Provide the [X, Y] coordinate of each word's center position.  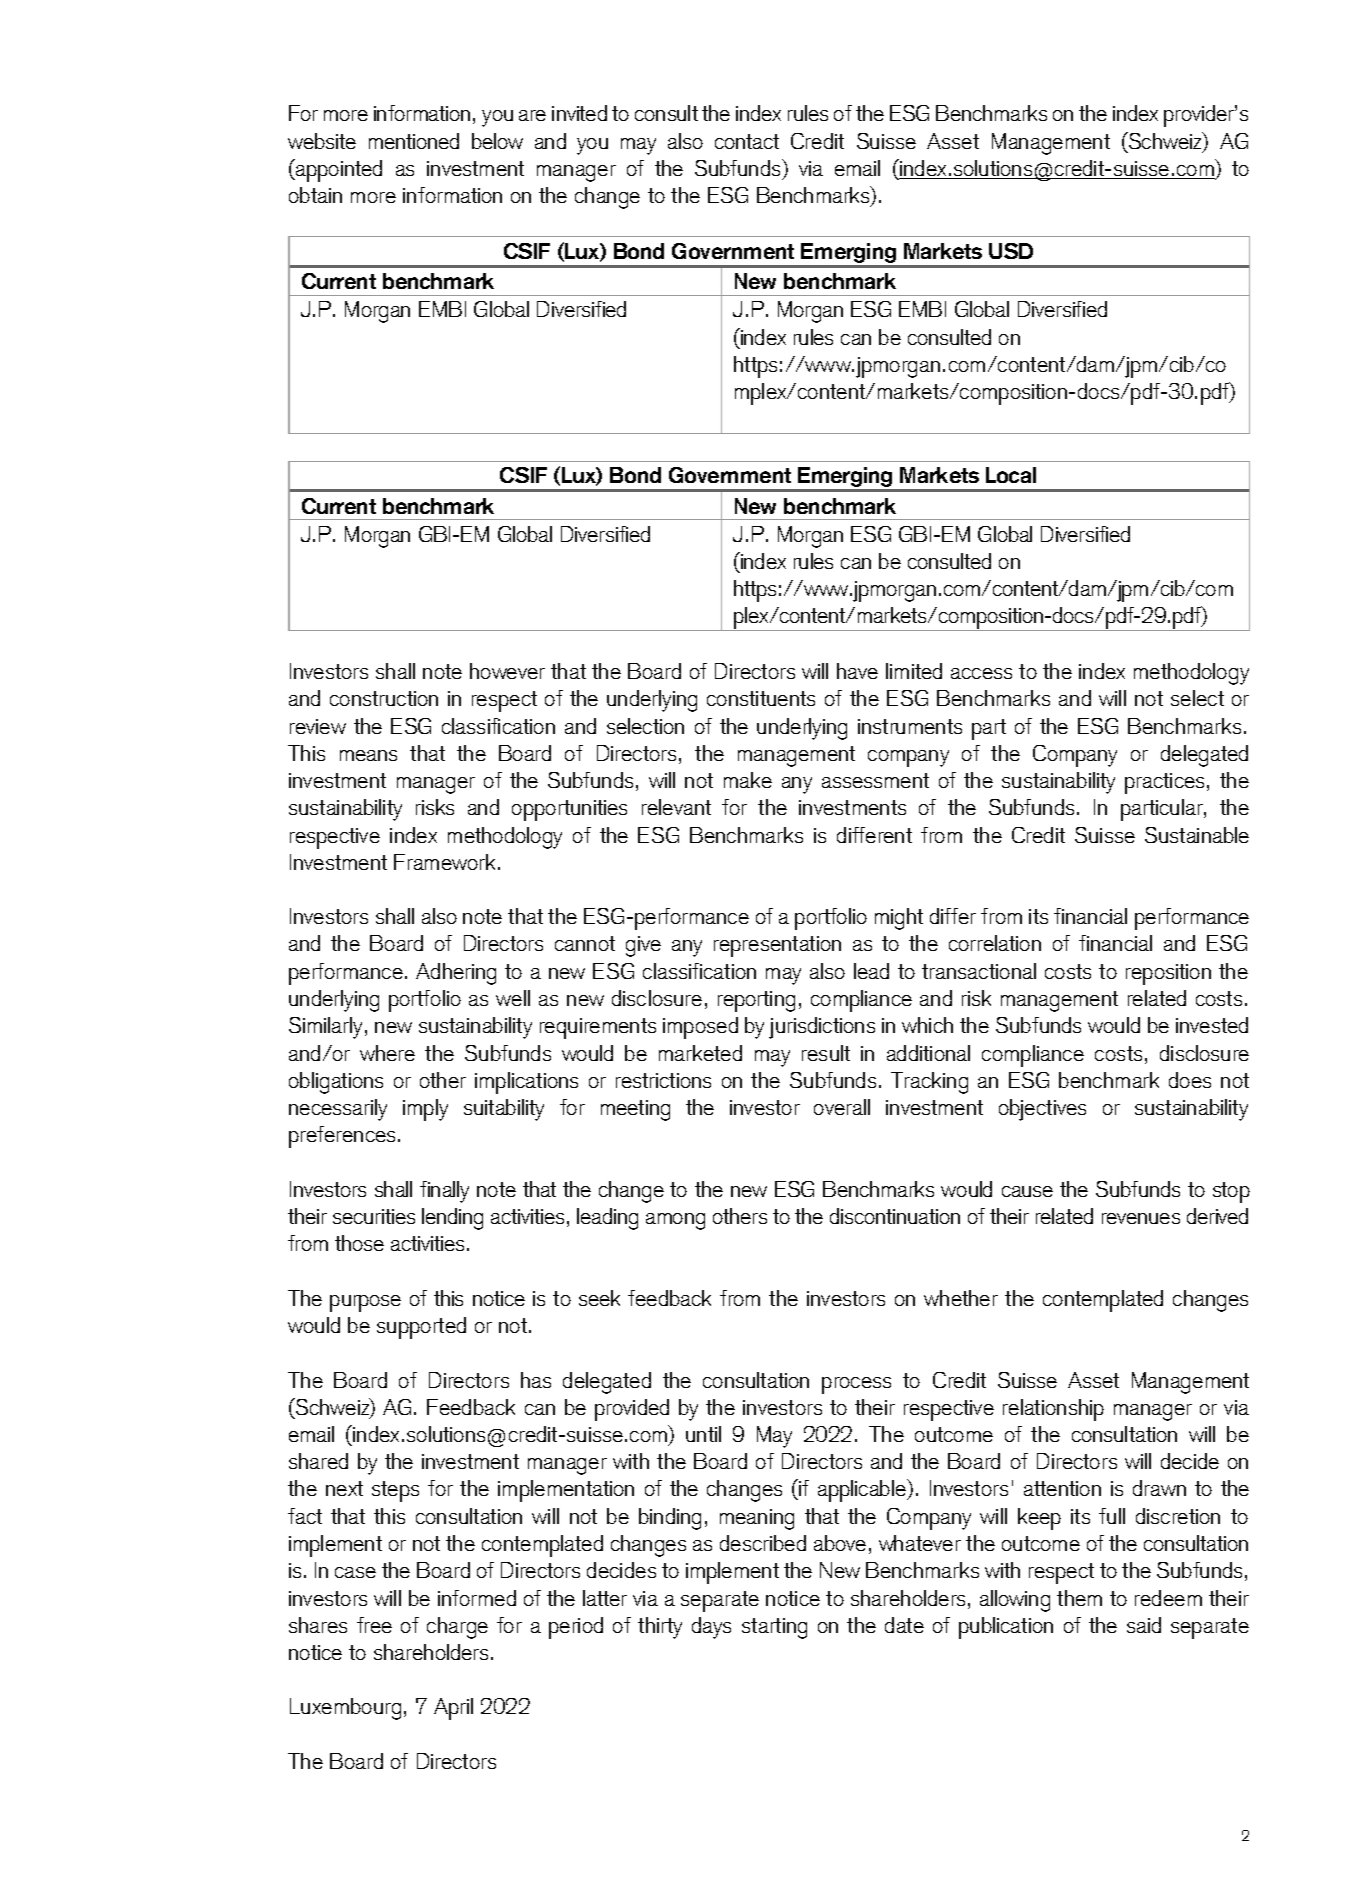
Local [1011, 475]
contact [747, 141]
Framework [446, 862]
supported [421, 1328]
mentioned [414, 141]
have [857, 671]
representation [777, 946]
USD [1011, 251]
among [675, 1221]
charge [457, 1628]
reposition [1168, 974]
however [507, 671]
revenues [1141, 1218]
